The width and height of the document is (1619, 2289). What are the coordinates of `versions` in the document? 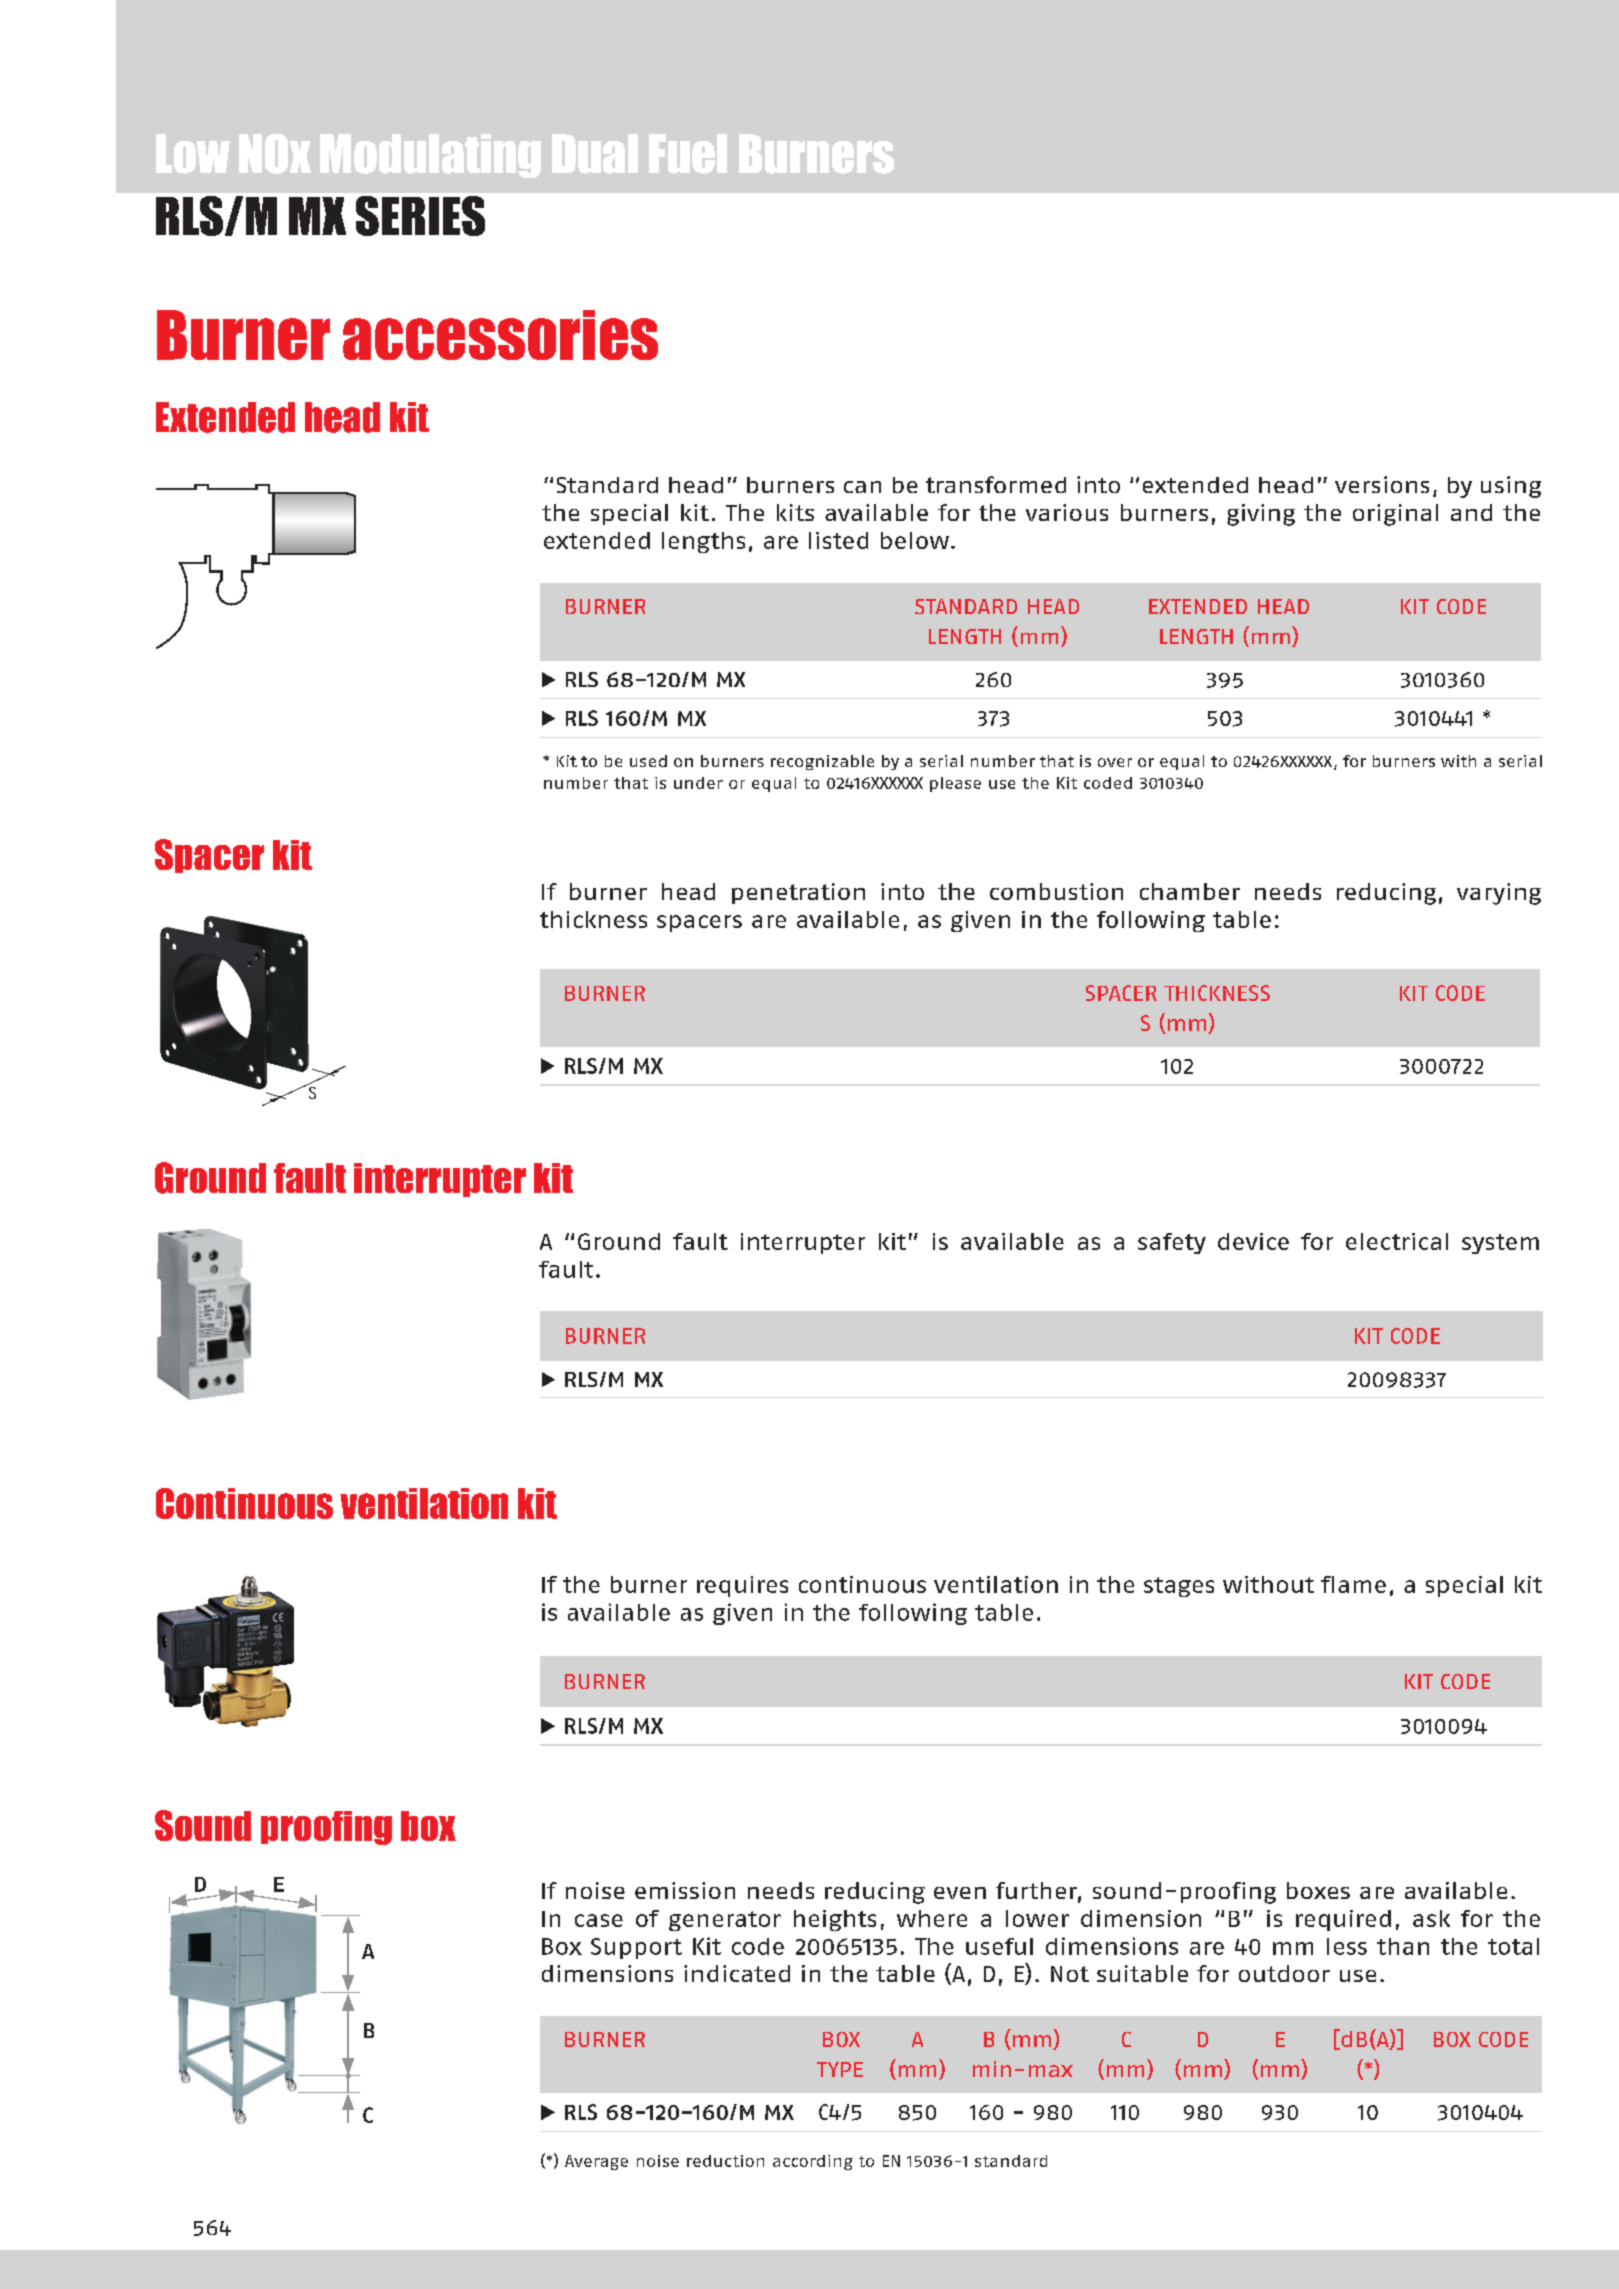 It's located at (1382, 484).
